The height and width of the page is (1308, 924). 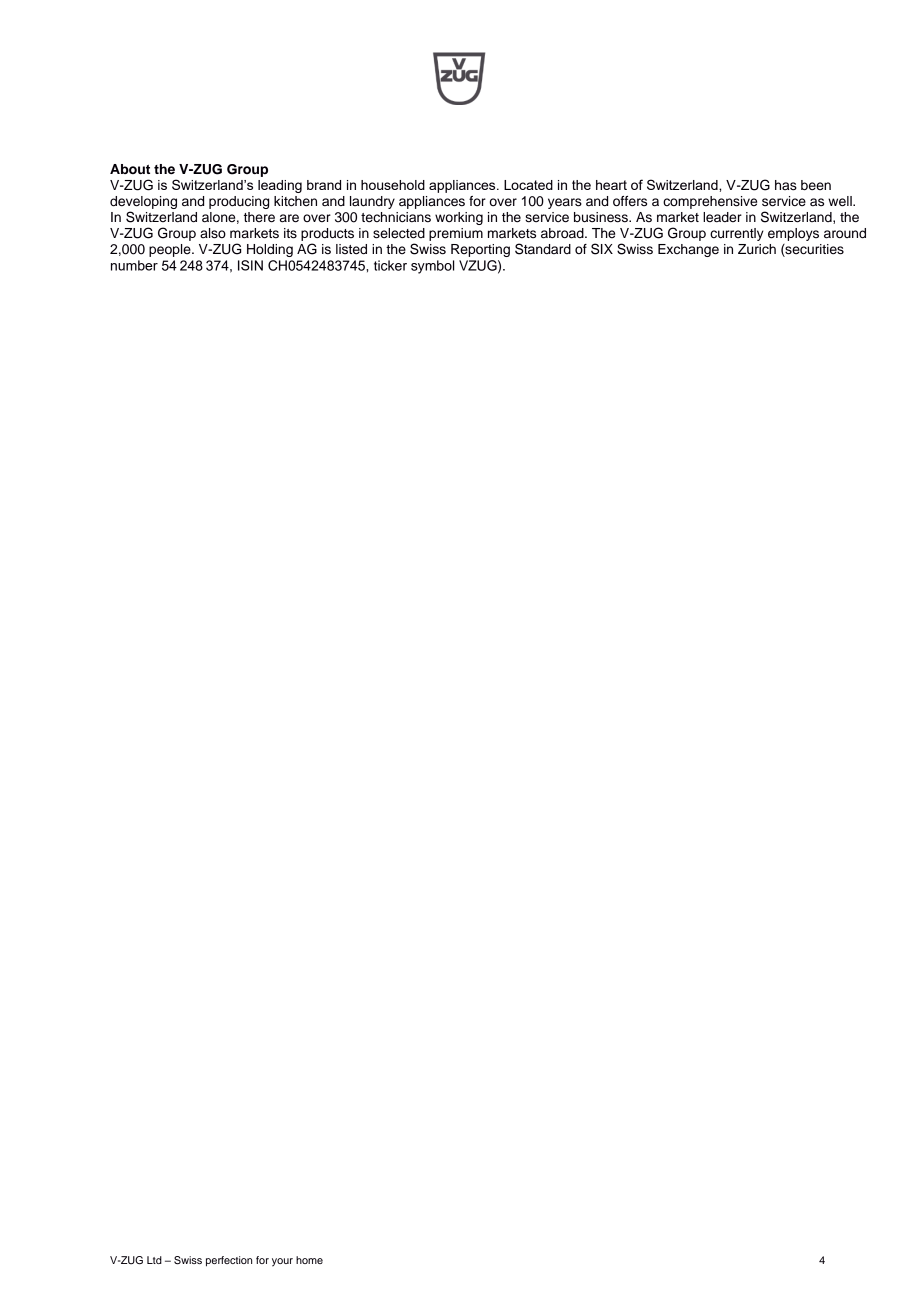 What do you see at coordinates (688, 250) in the page?
I see `Exchange` at bounding box center [688, 250].
